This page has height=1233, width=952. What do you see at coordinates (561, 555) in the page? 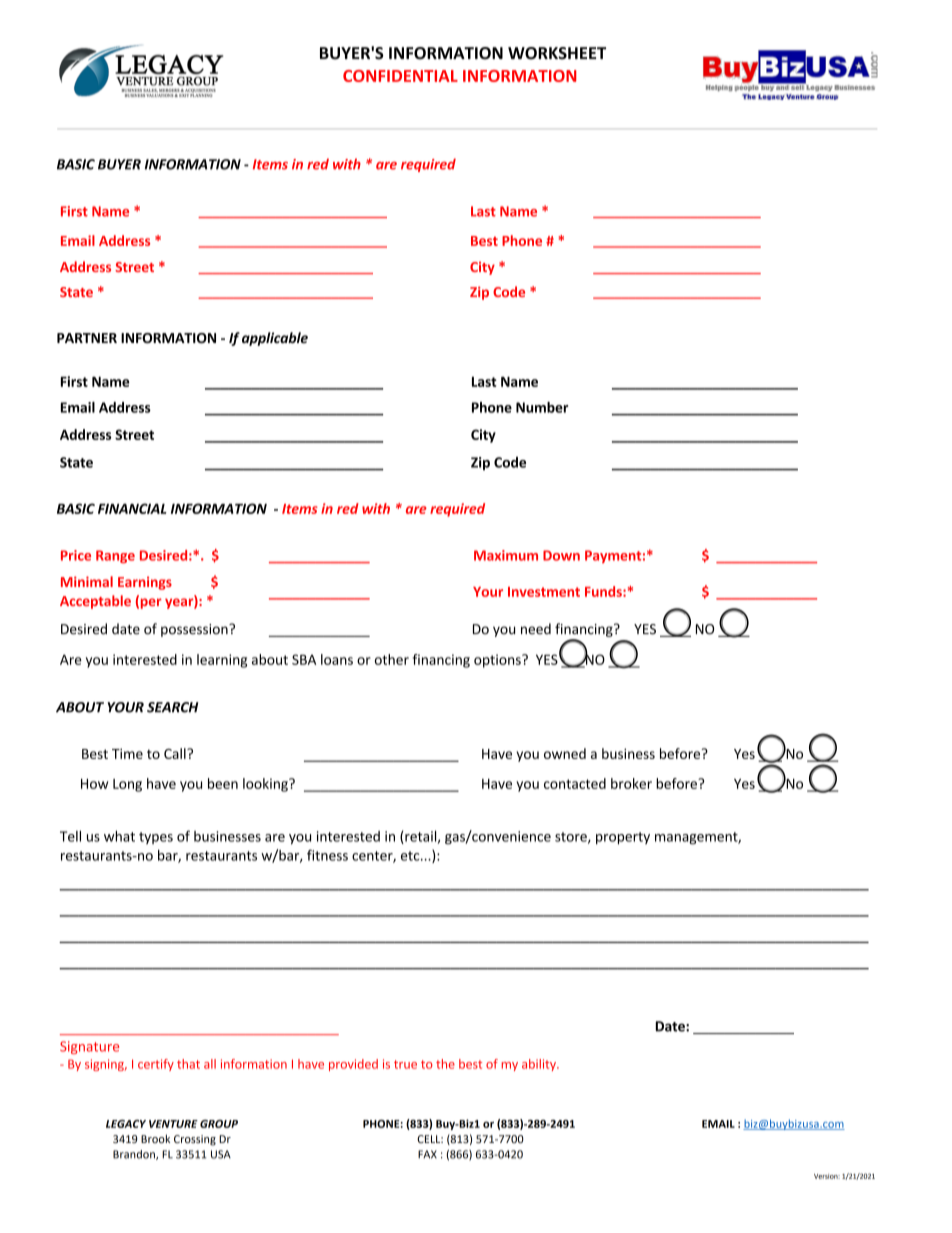
I see `Down` at bounding box center [561, 555].
